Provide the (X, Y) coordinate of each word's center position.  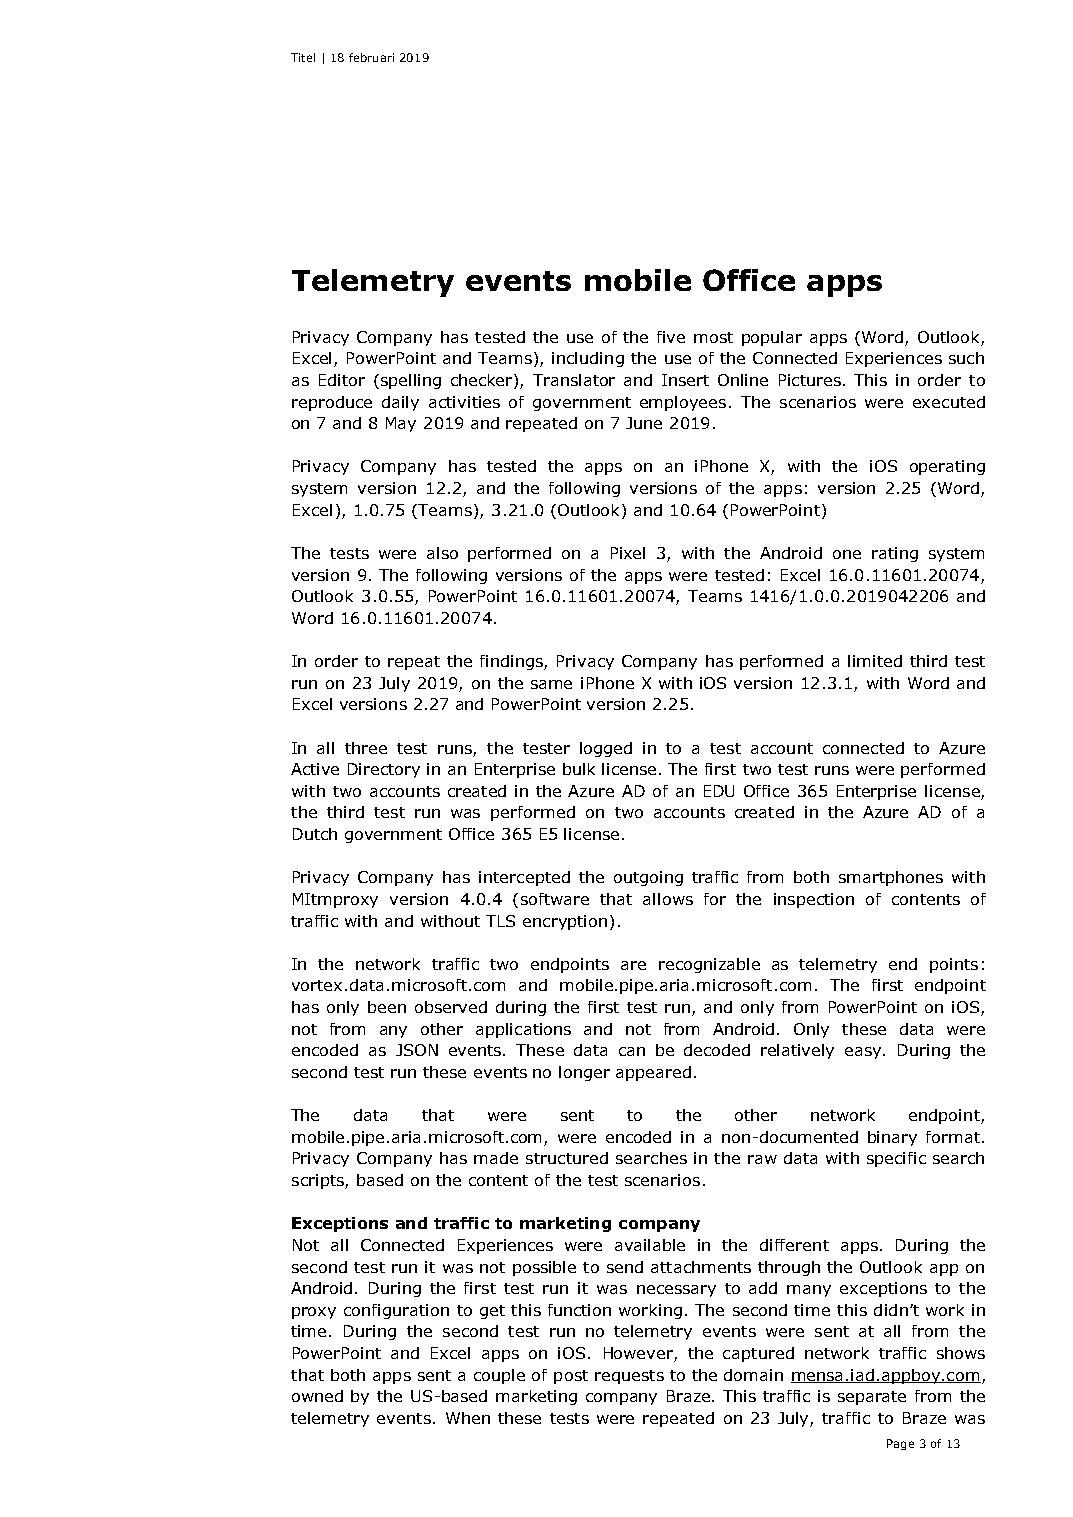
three (366, 748)
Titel (303, 57)
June (644, 423)
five (671, 337)
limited (875, 661)
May (401, 424)
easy (864, 1053)
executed (949, 402)
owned (317, 1396)
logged (606, 749)
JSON (417, 1050)
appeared (653, 1073)
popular (772, 338)
